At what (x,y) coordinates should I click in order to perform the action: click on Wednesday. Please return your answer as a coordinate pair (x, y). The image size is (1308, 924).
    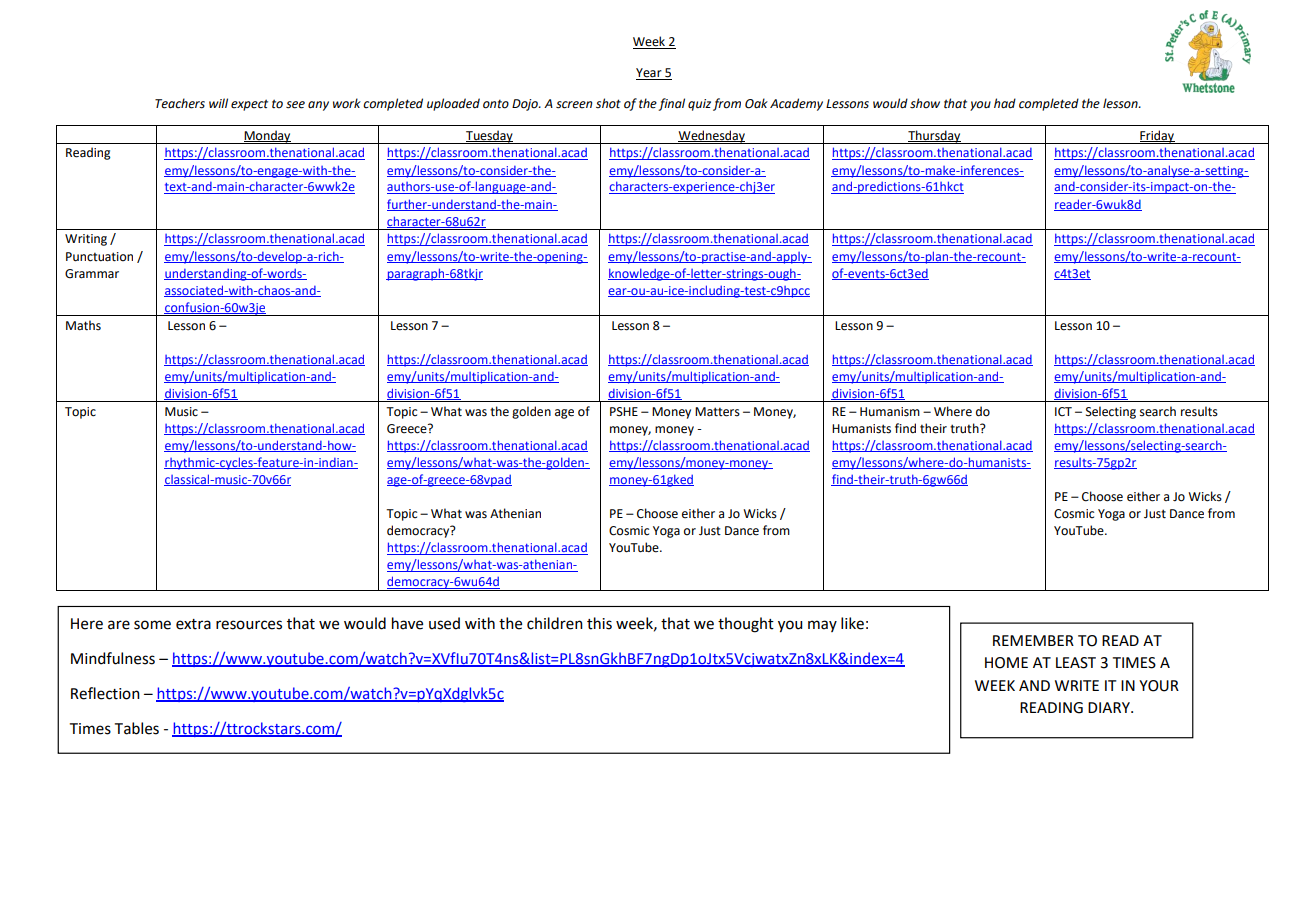
    Looking at the image, I should click on (711, 137).
